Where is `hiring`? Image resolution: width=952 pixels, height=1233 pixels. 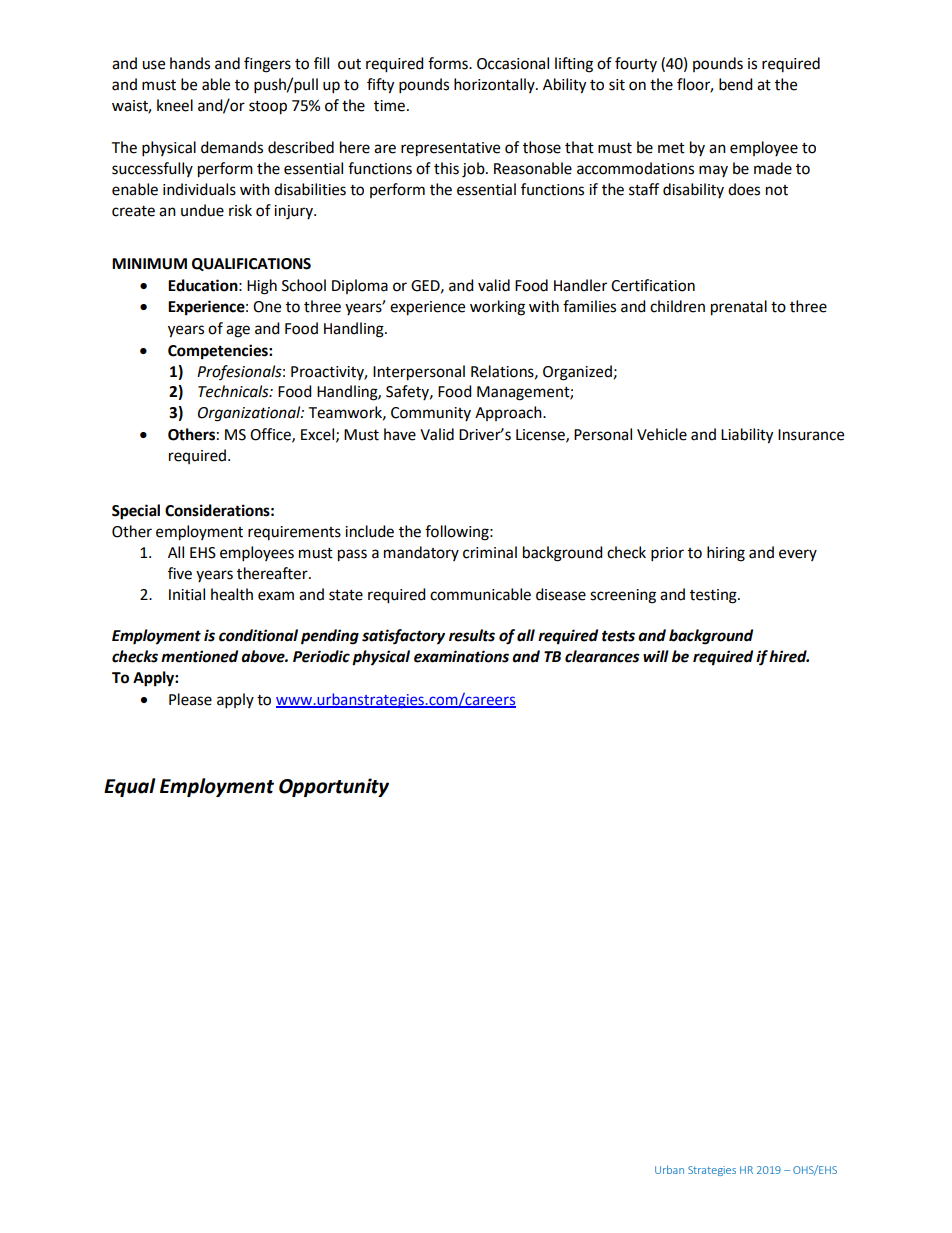
hiring is located at coordinates (726, 554).
